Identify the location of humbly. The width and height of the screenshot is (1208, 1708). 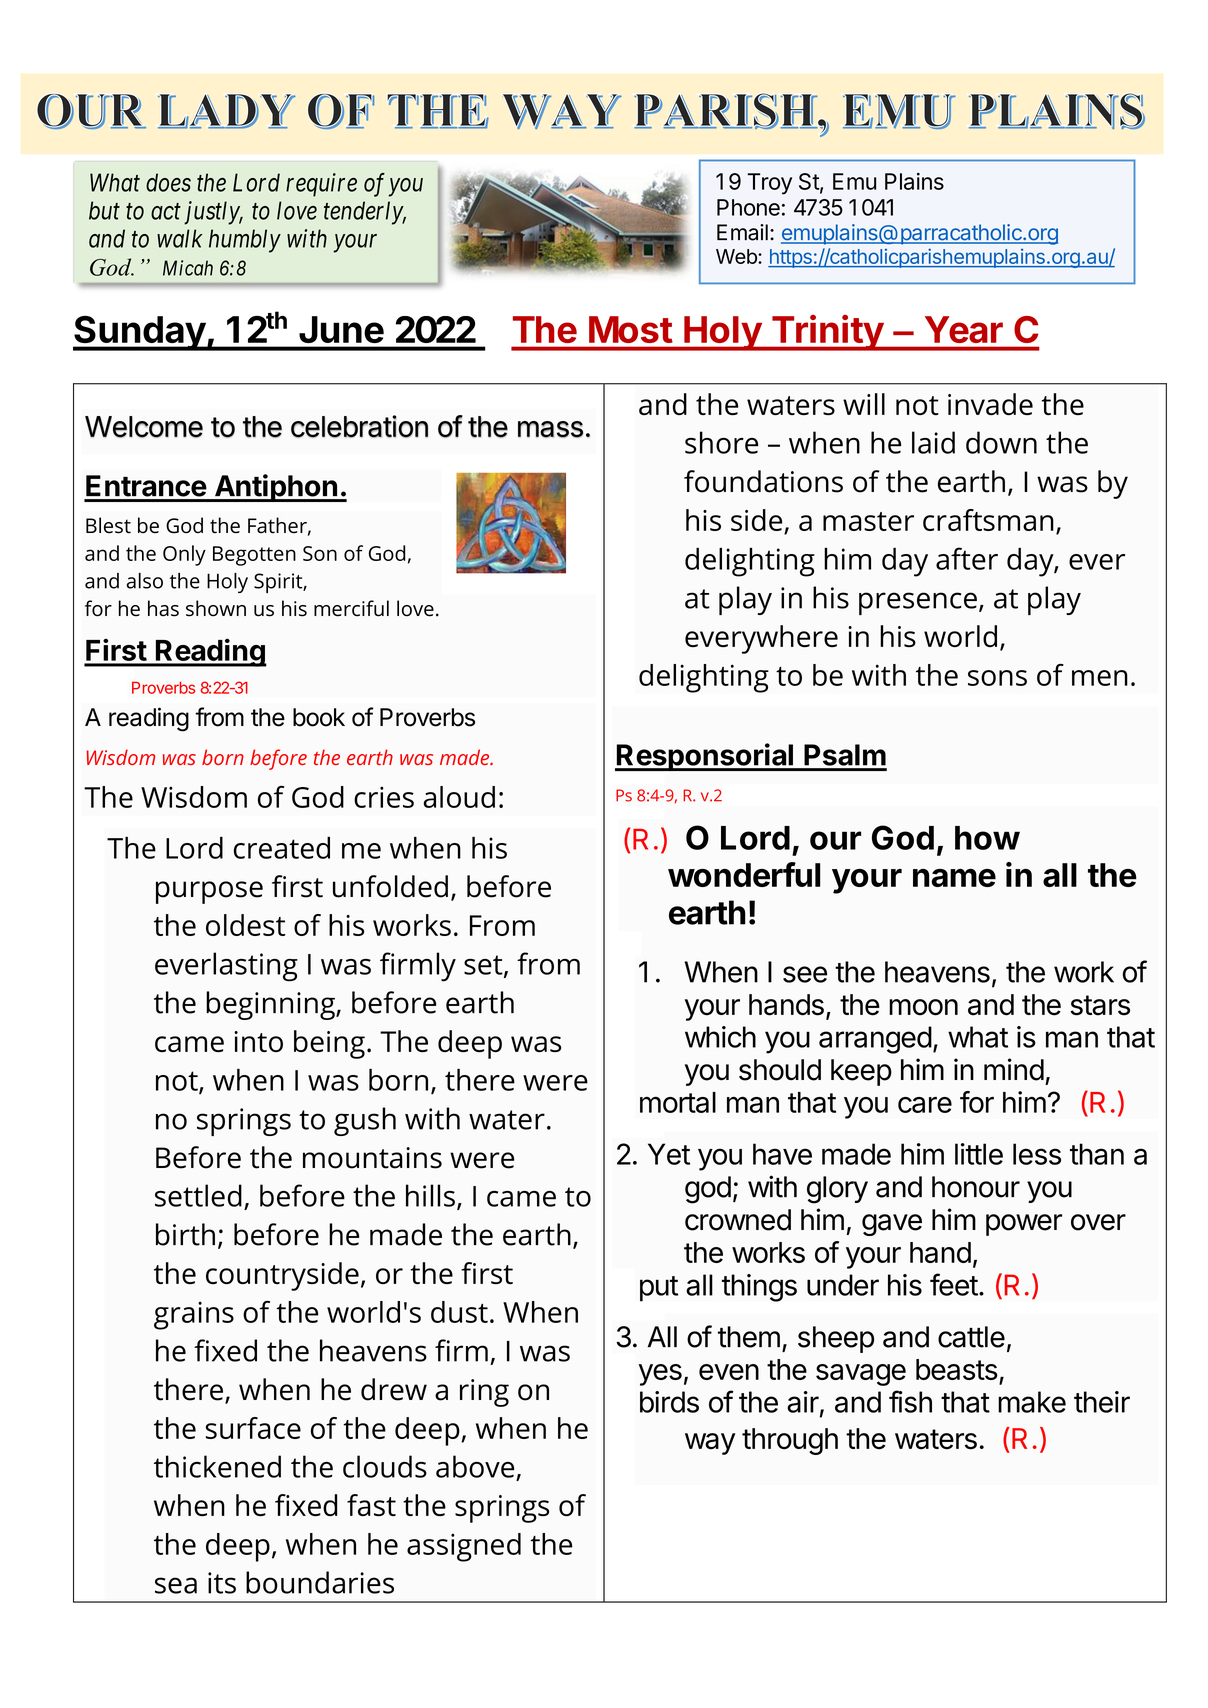
(245, 241).
